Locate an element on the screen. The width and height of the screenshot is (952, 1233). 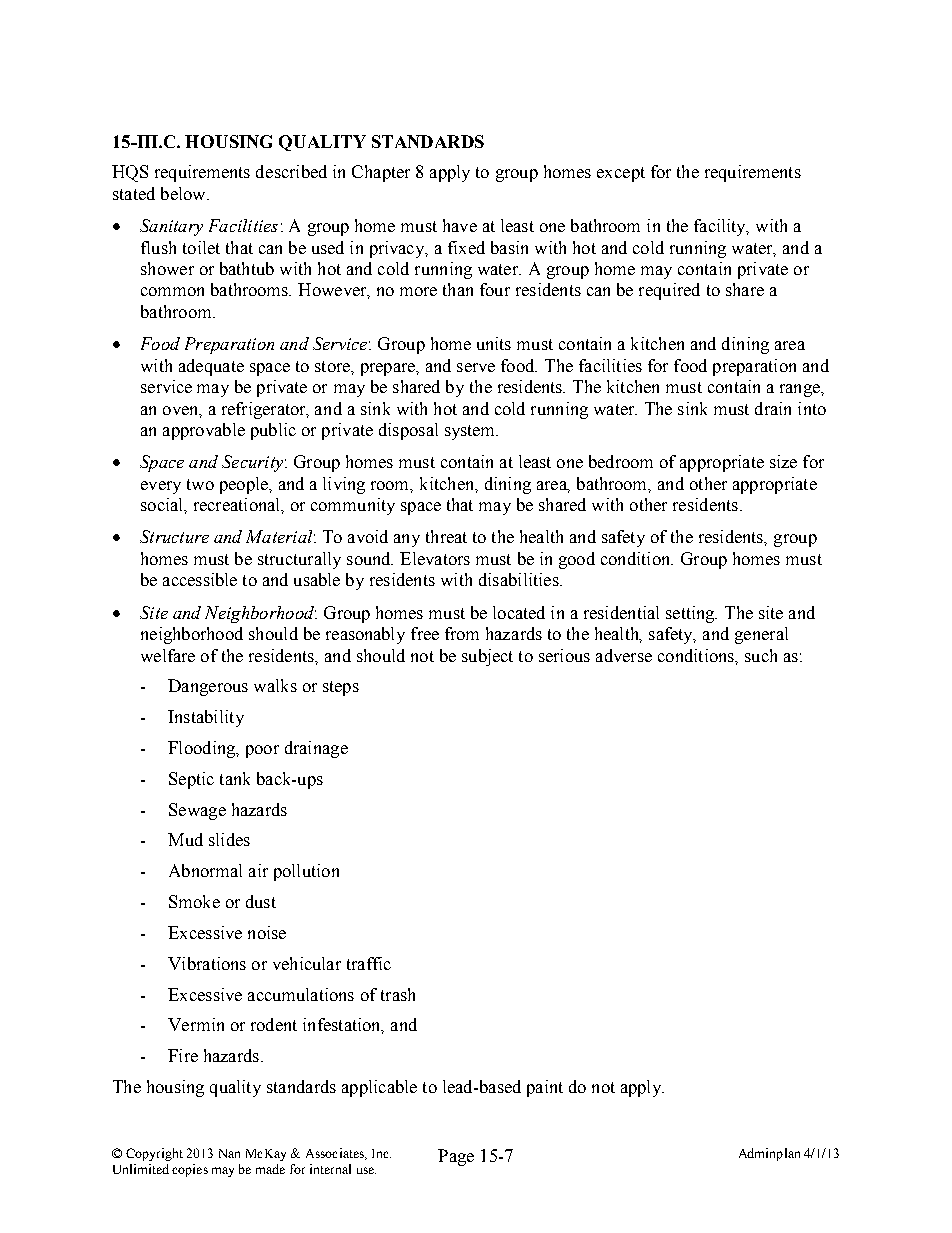
traffic is located at coordinates (369, 963).
